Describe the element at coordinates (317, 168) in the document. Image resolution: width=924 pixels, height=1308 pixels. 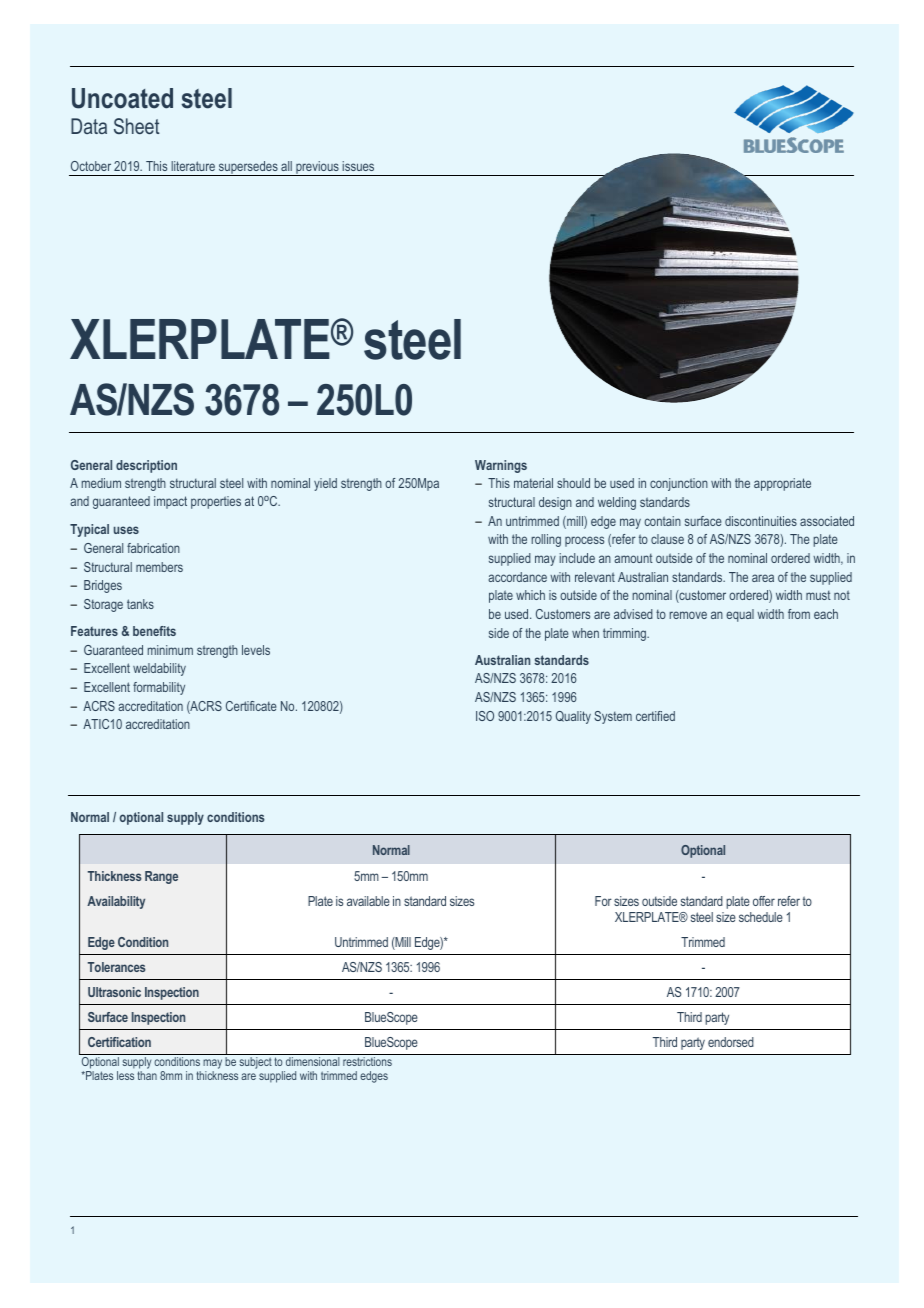
I see `previous` at that location.
